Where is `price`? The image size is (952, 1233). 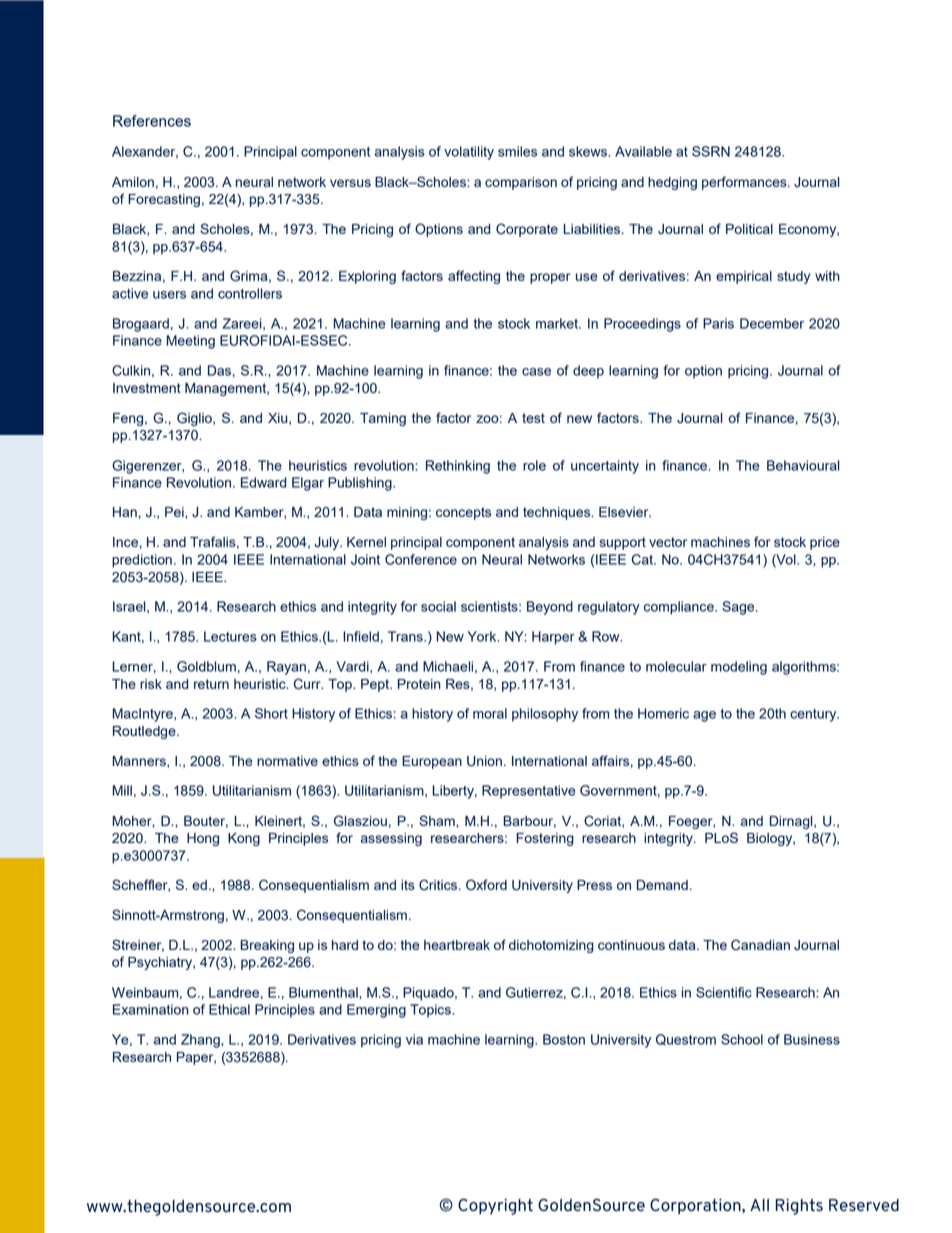 price is located at coordinates (825, 543).
